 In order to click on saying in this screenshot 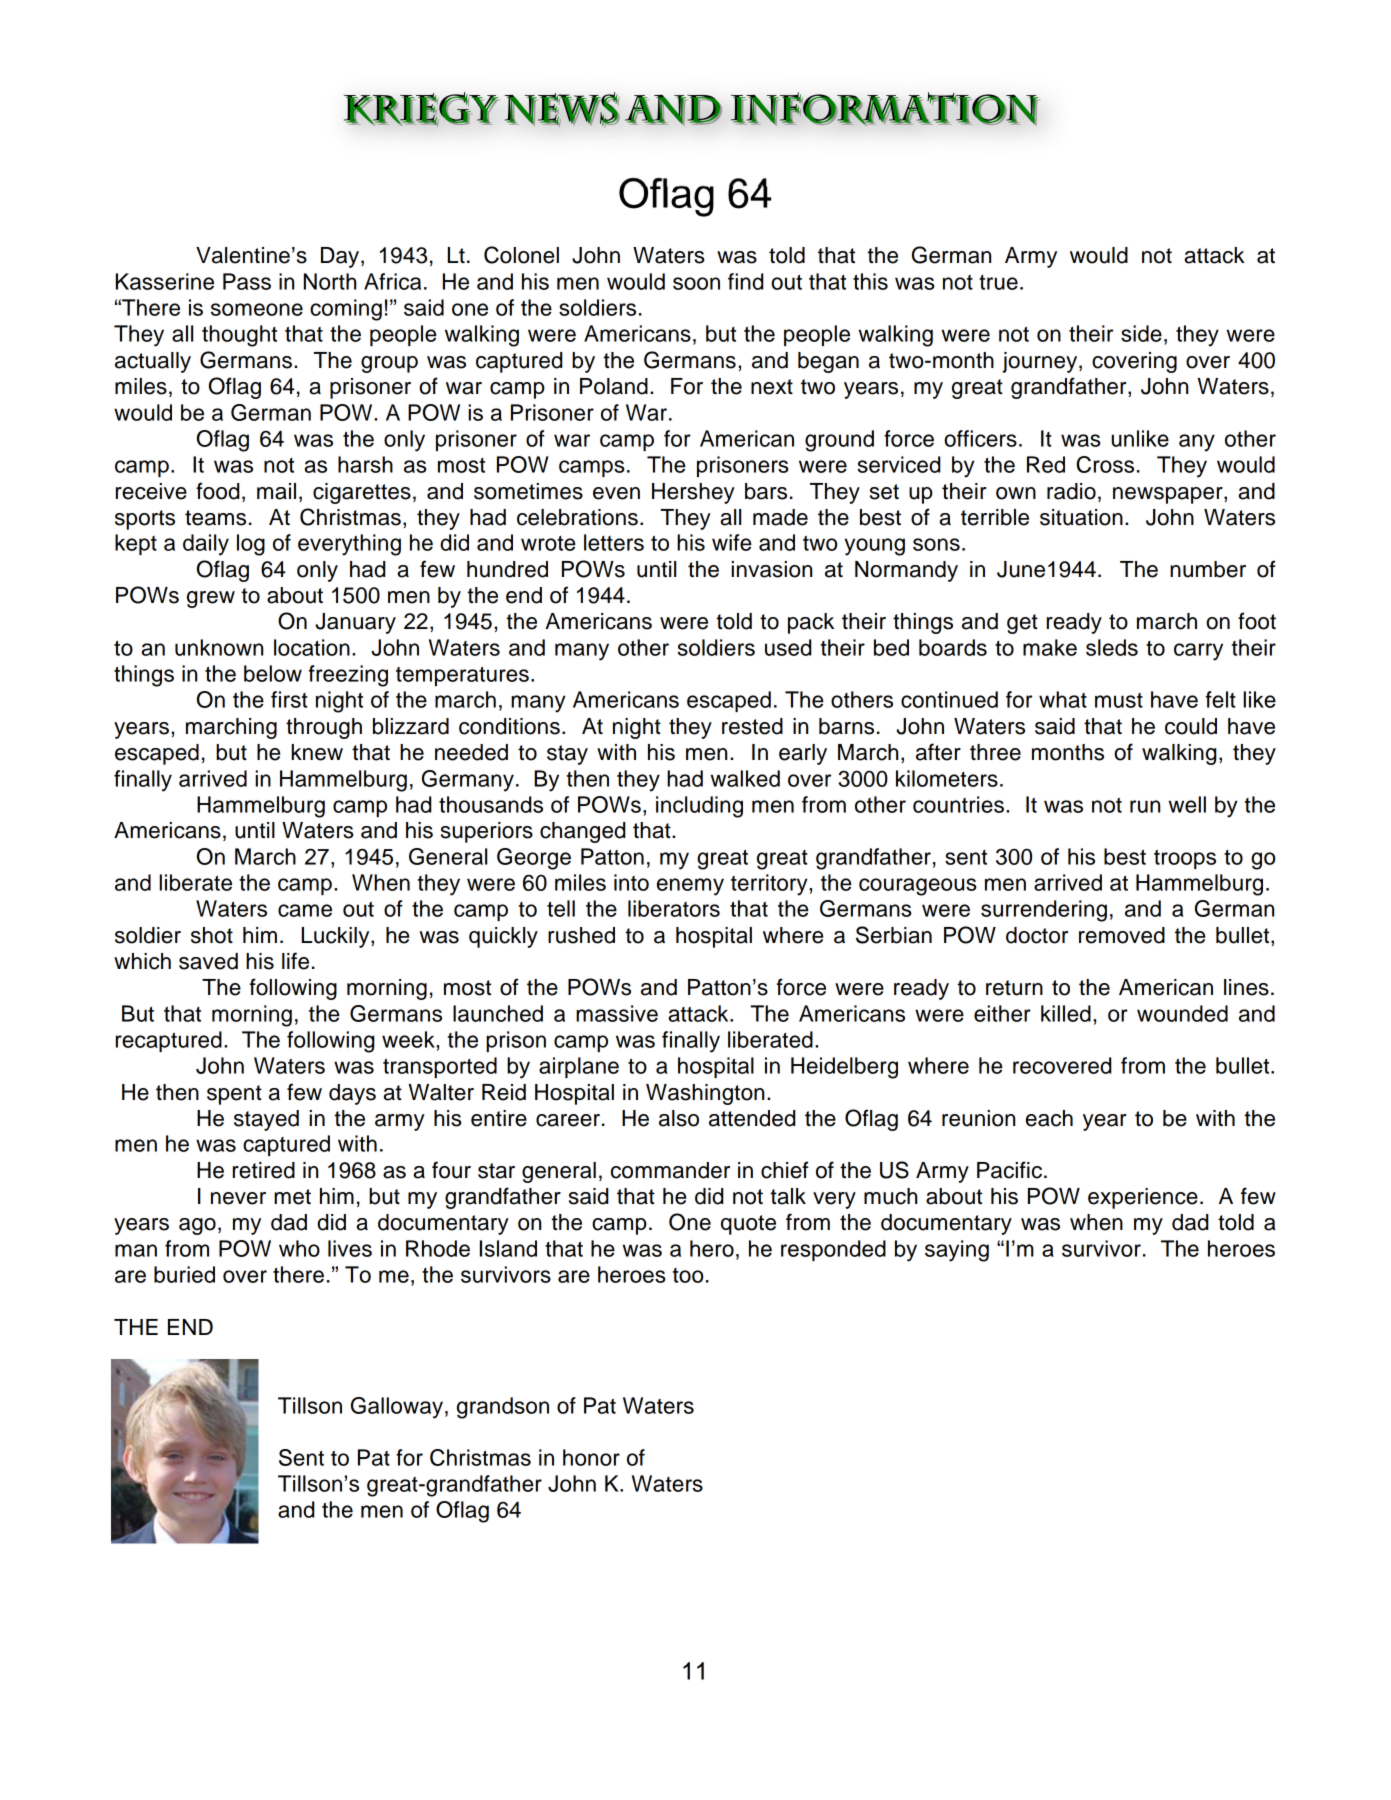, I will do `click(957, 1251)`.
